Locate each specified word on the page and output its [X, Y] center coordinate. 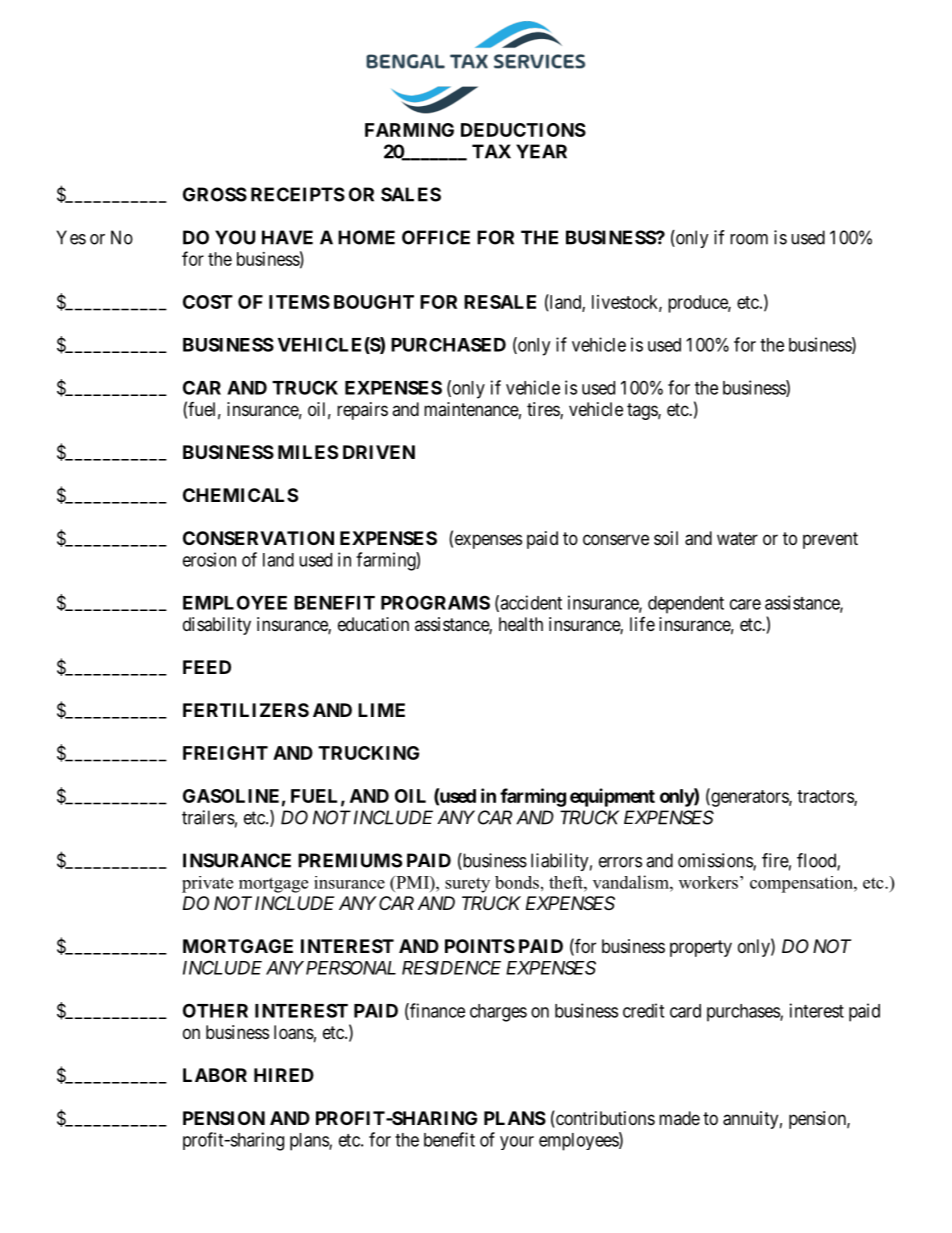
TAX [491, 151]
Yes [71, 237]
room [749, 239]
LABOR [215, 1075]
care [745, 604]
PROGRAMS [435, 602]
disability [217, 626]
